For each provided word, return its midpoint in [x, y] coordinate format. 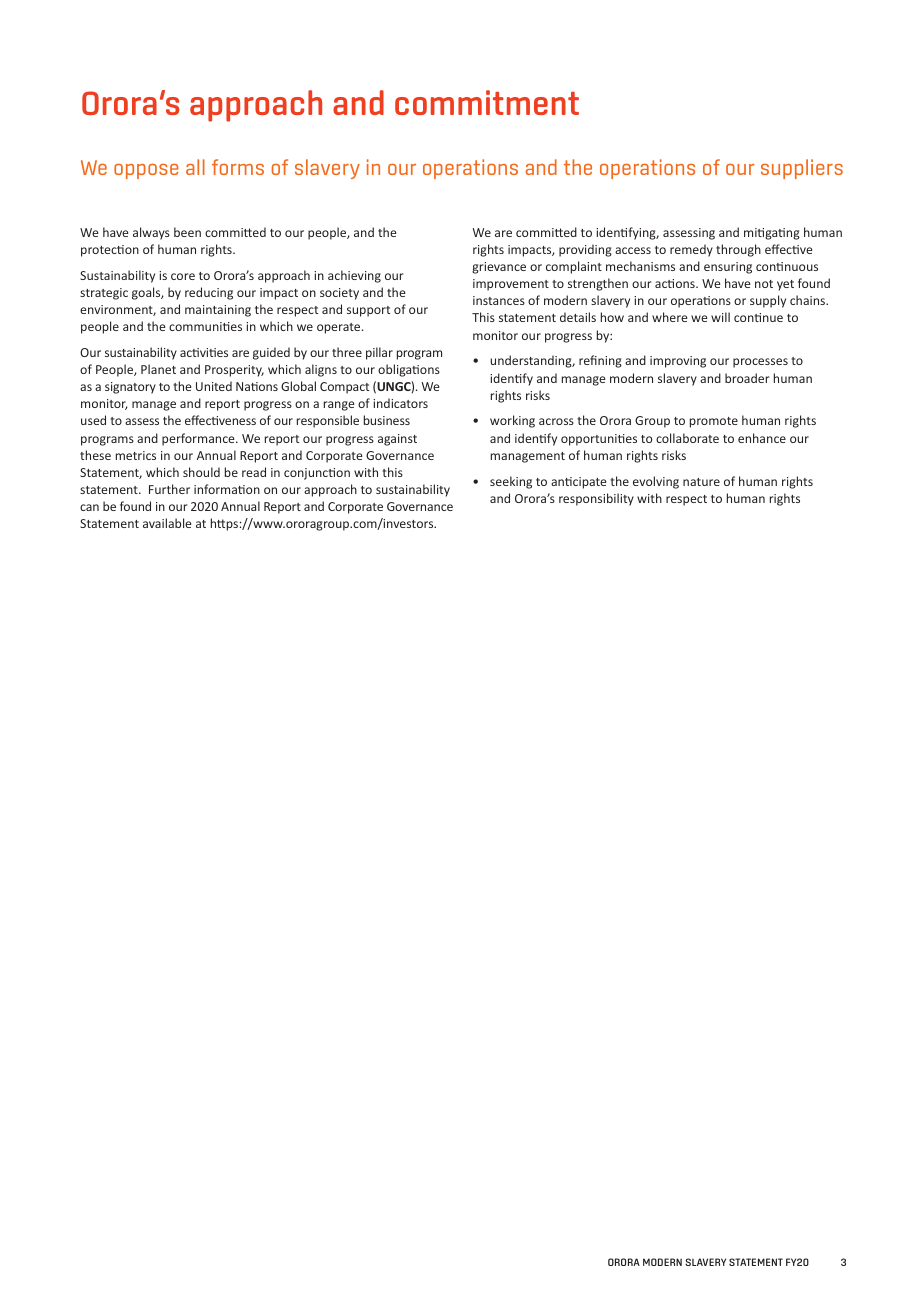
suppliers [802, 169]
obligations [409, 370]
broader [747, 378]
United [214, 386]
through [738, 250]
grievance [499, 268]
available [167, 523]
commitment [487, 102]
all [195, 167]
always [151, 233]
